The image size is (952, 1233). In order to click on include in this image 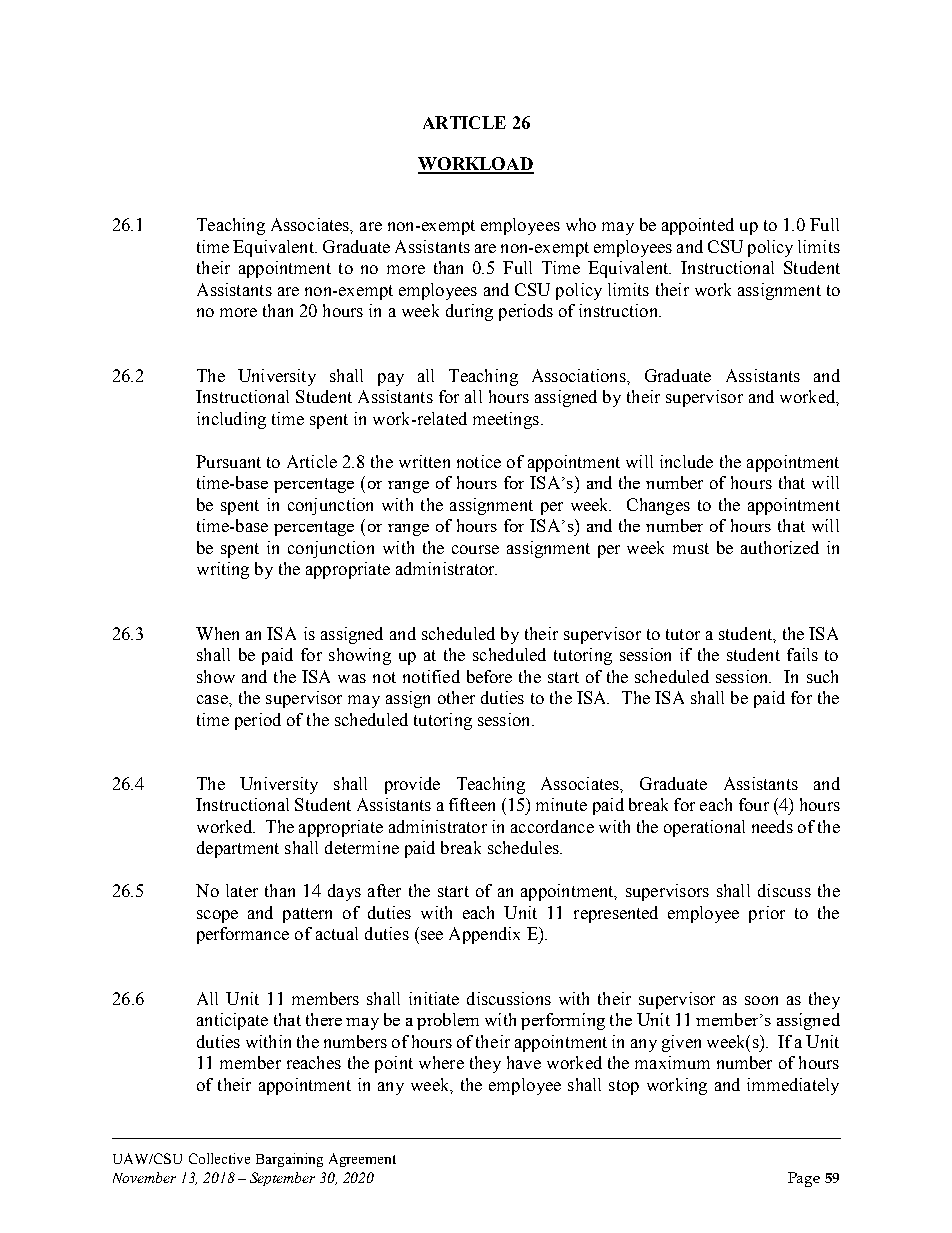, I will do `click(686, 461)`.
